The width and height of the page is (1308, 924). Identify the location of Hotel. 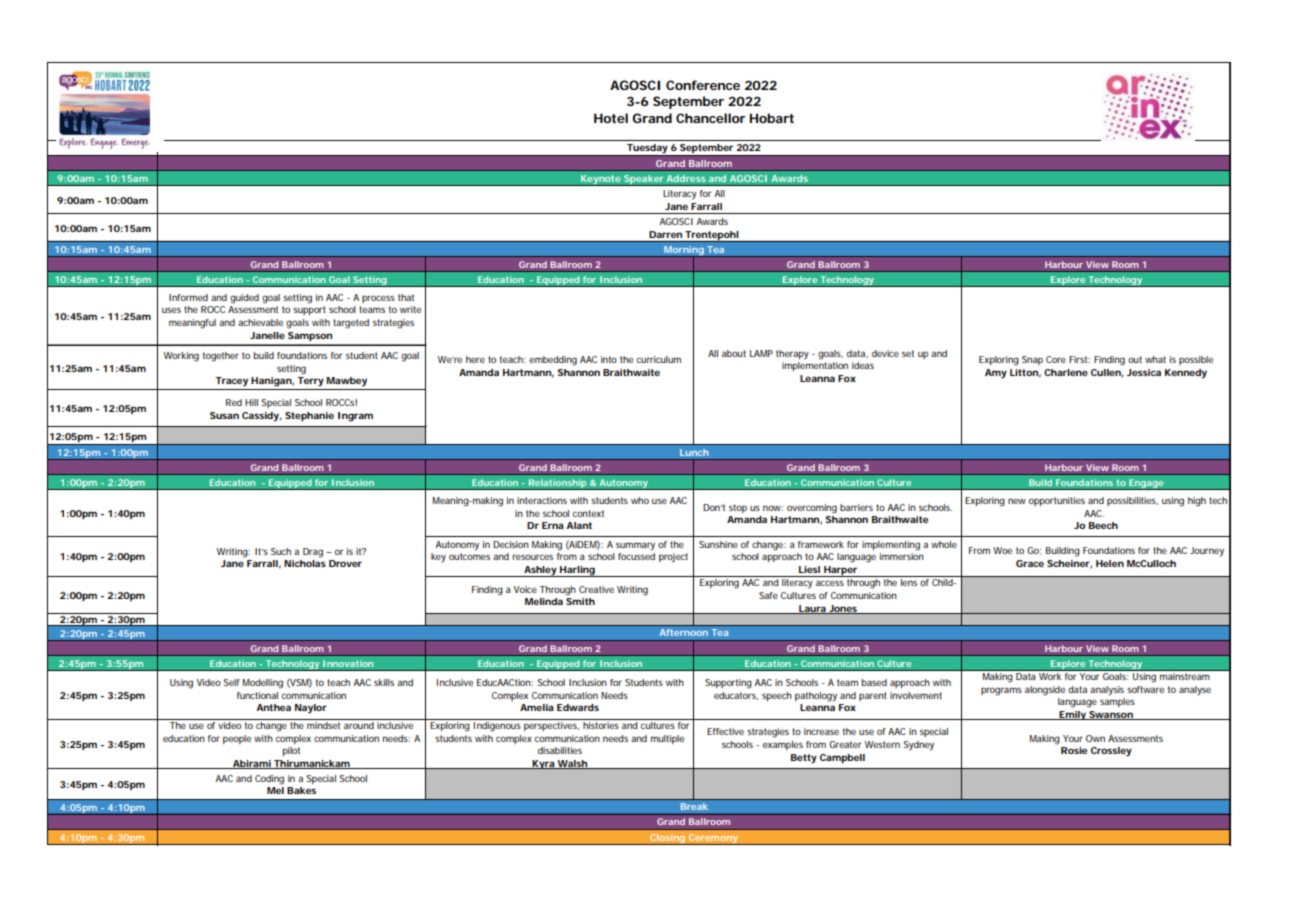
(611, 118).
